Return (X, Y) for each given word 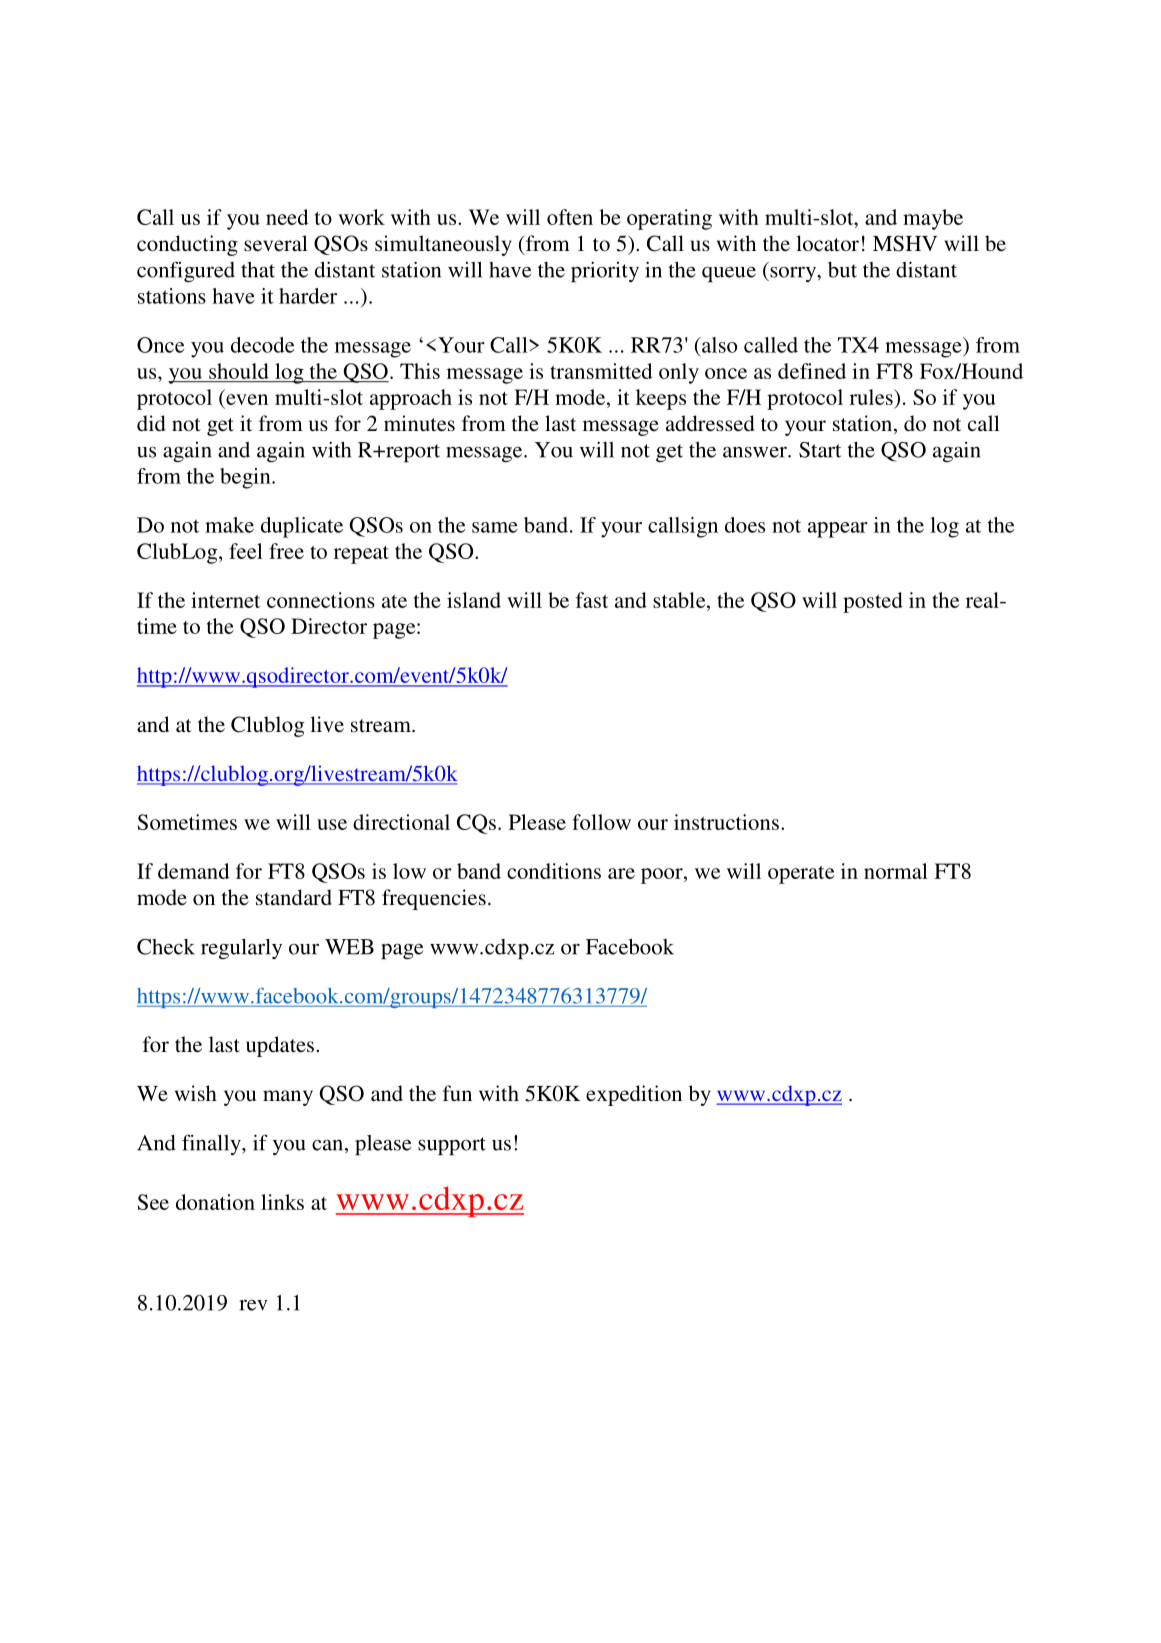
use (332, 824)
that (258, 270)
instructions (726, 822)
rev (253, 1305)
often (570, 217)
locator (827, 243)
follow (601, 822)
